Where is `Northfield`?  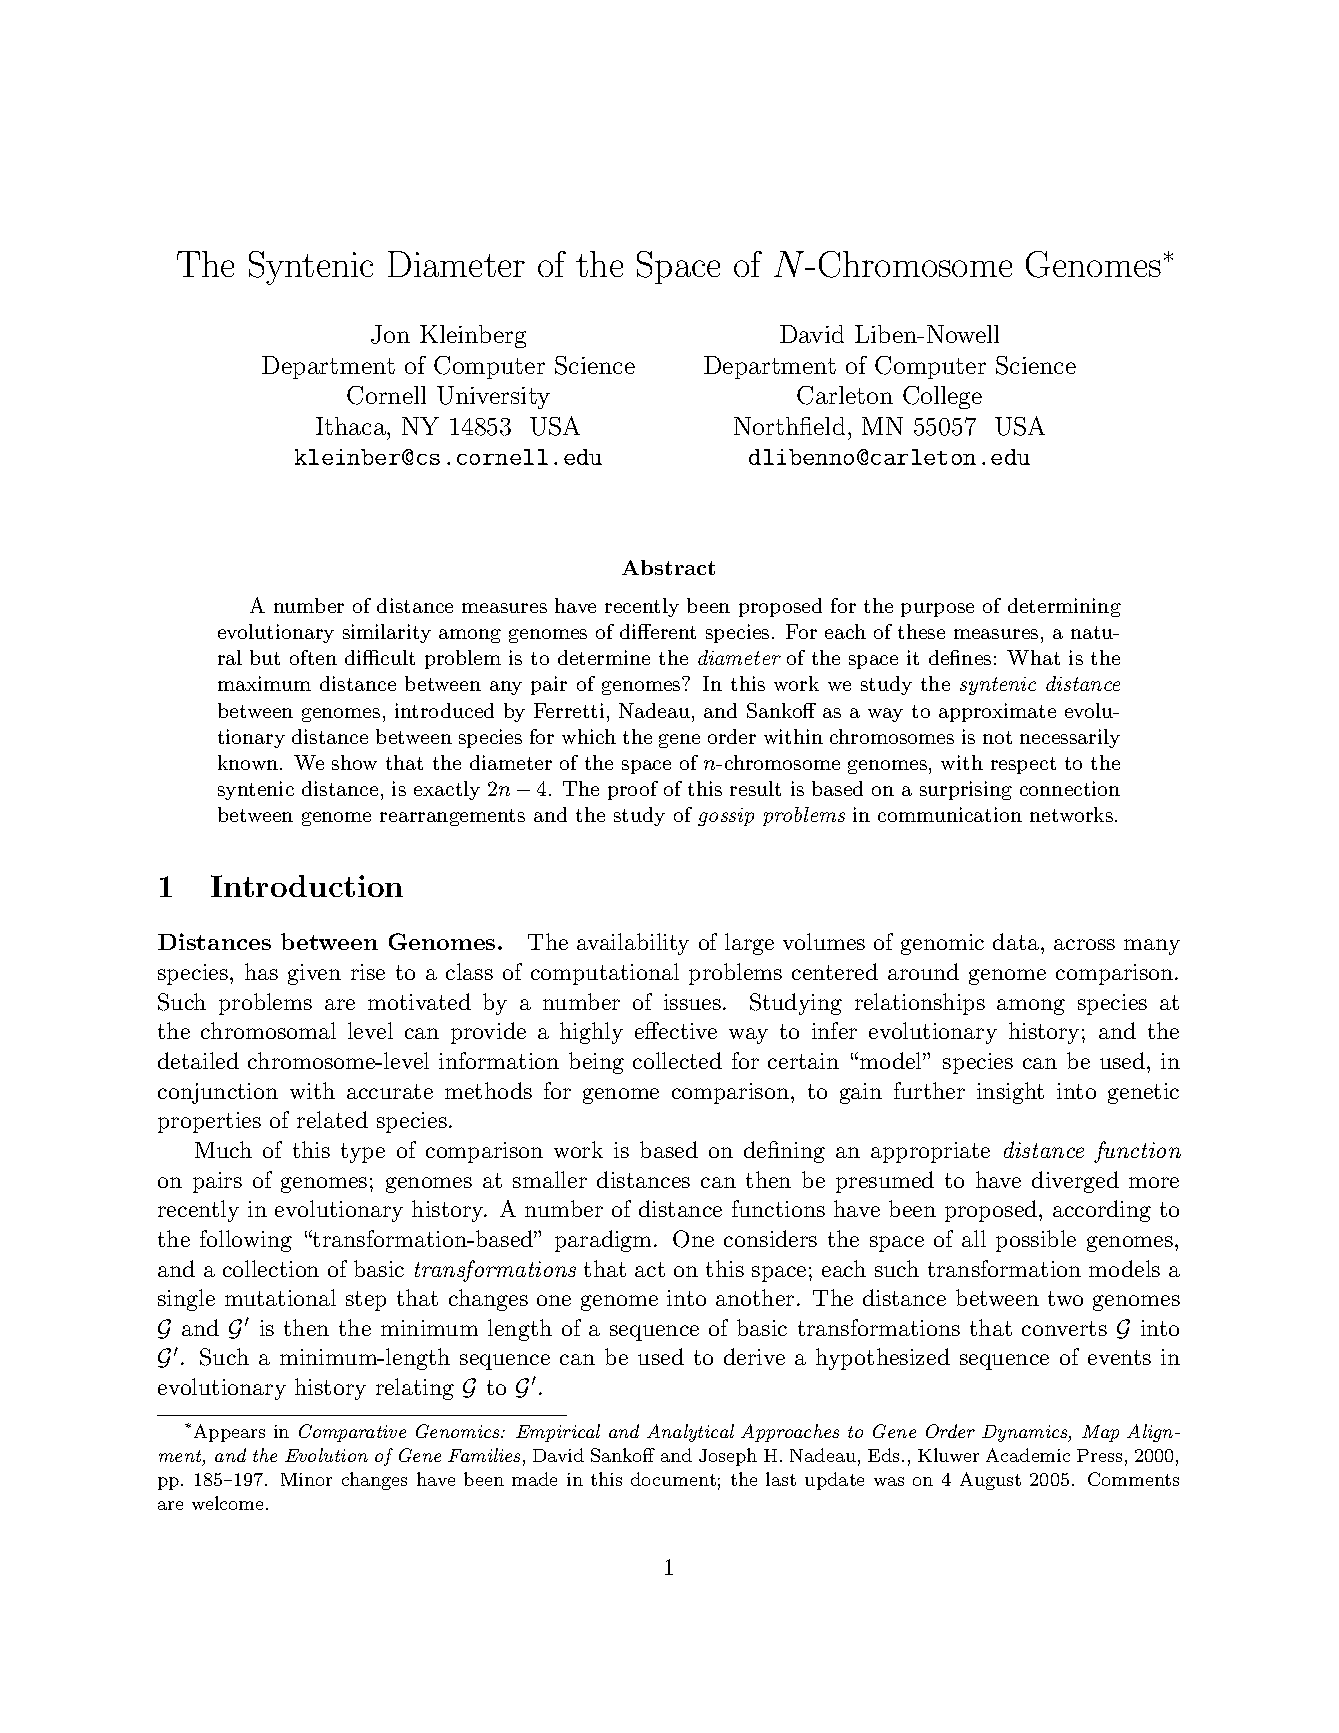 Northfield is located at coordinates (789, 426).
